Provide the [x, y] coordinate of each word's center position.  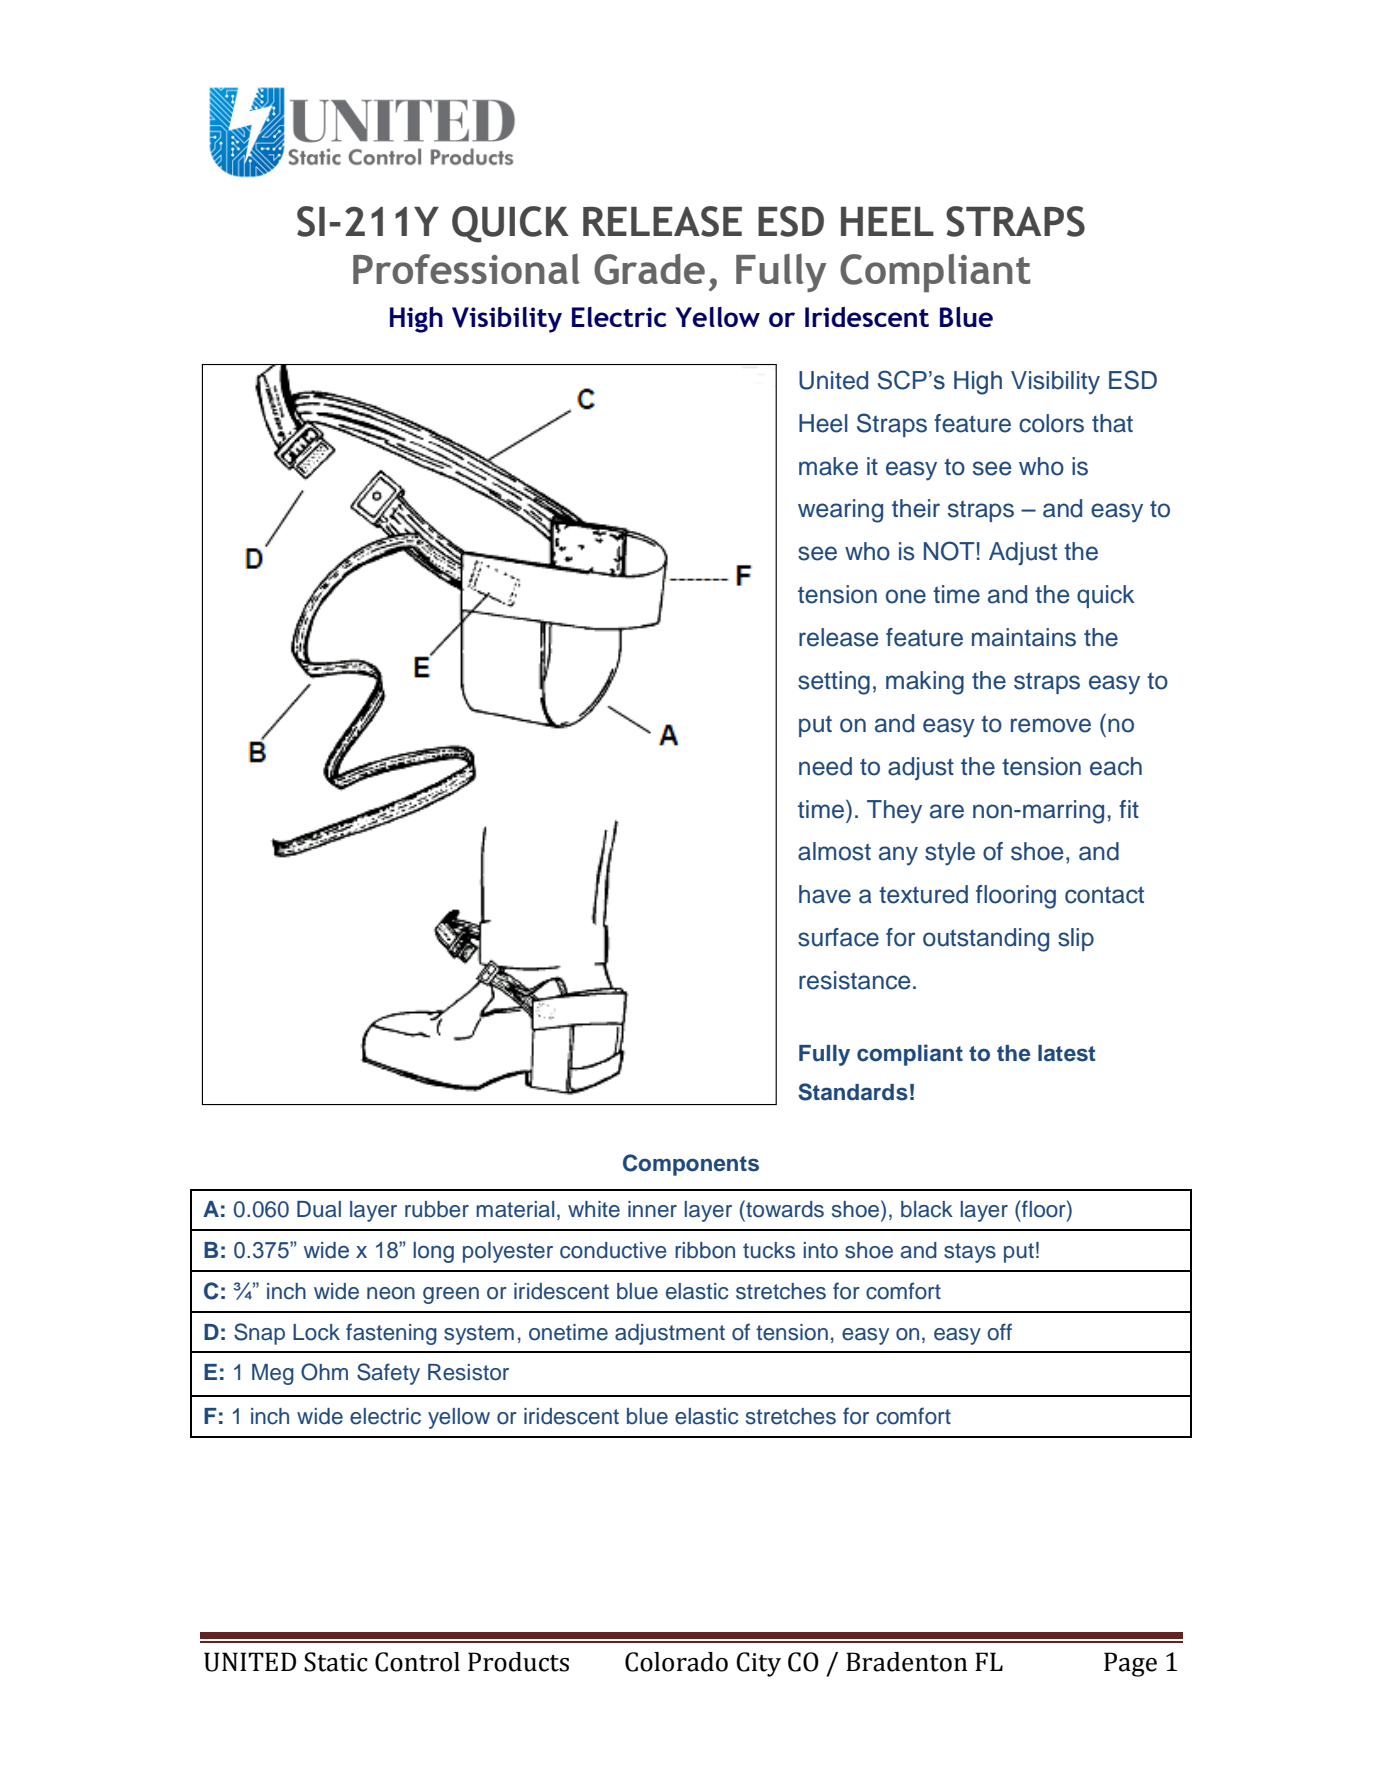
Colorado [676, 1662]
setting [834, 683]
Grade [649, 269]
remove [1051, 725]
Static [336, 1662]
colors [1051, 423]
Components [691, 1165]
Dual [319, 1209]
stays [970, 1253]
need [825, 766]
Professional [466, 269]
